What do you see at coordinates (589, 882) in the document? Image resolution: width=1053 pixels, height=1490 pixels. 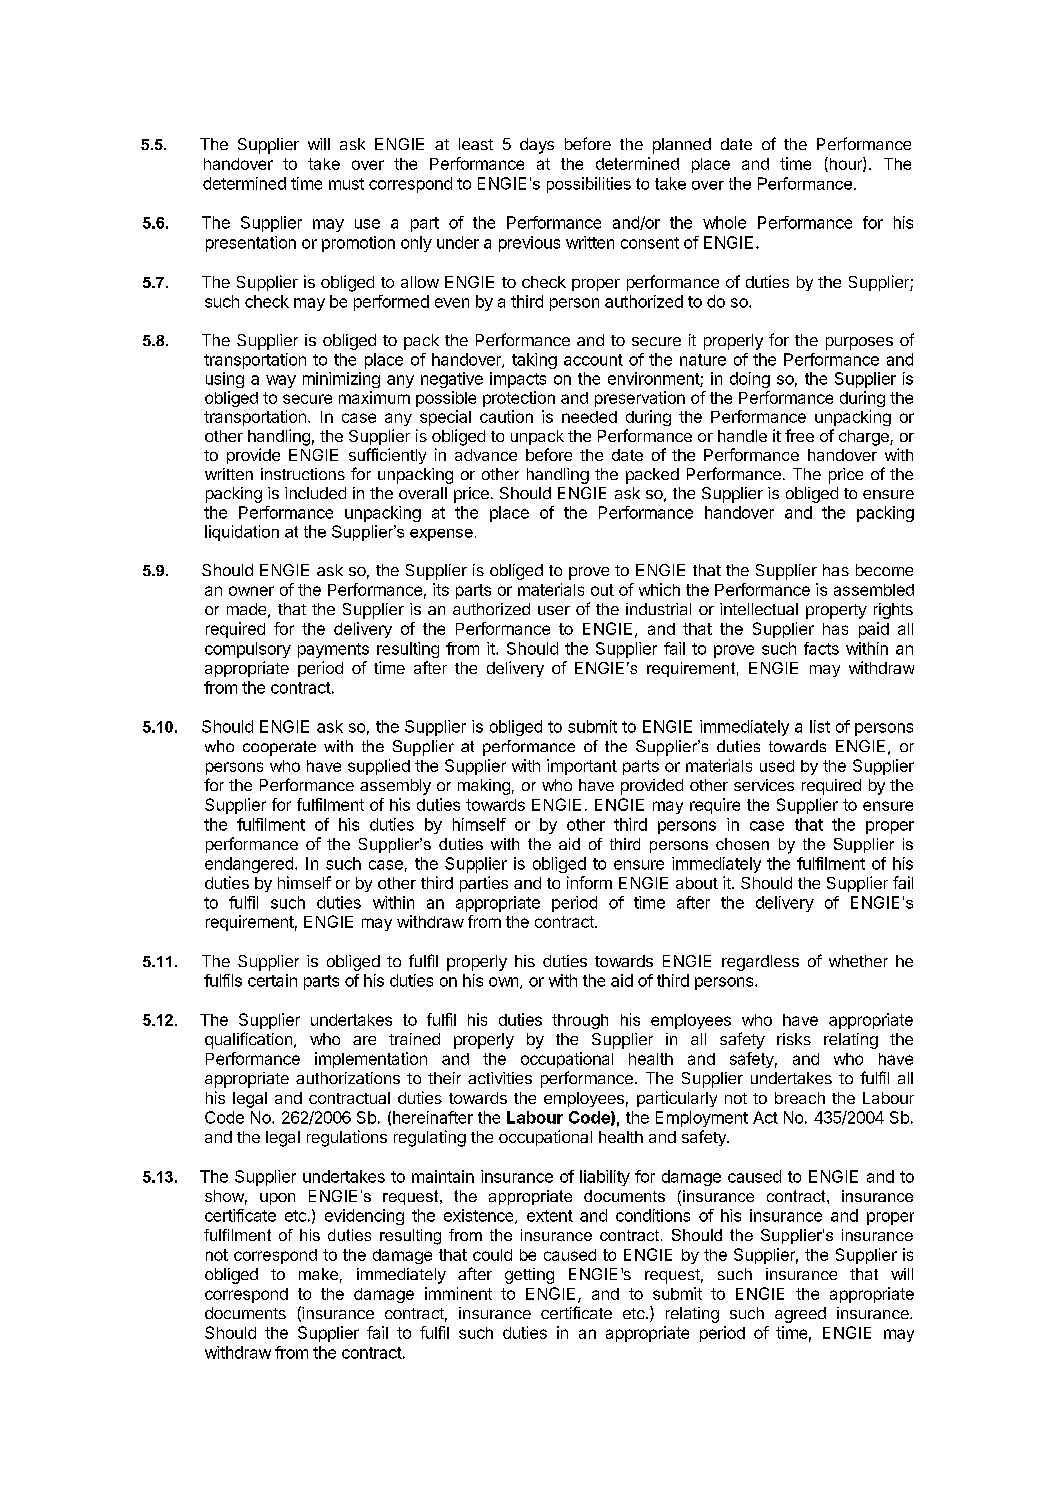 I see `inform` at bounding box center [589, 882].
